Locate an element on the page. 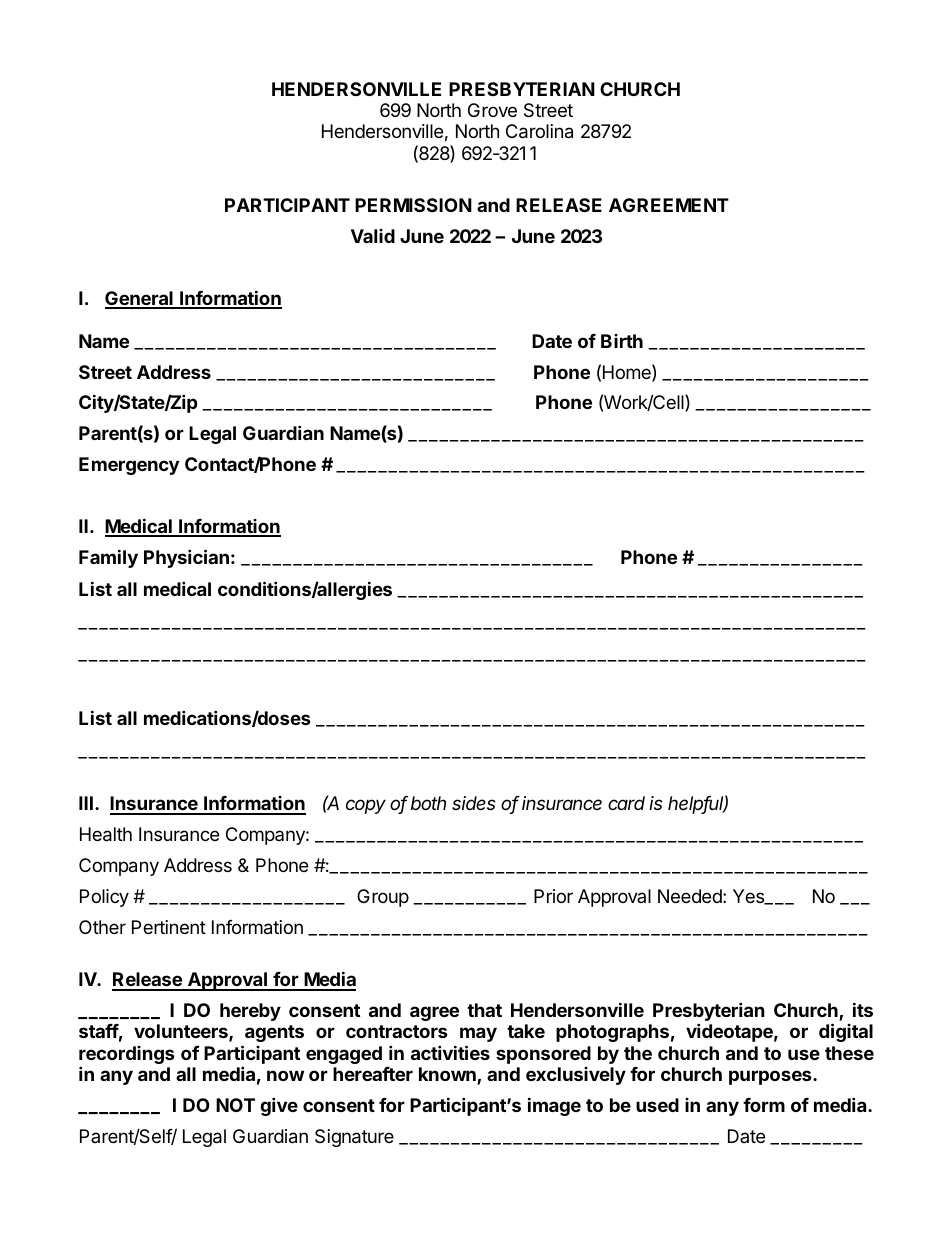  NOT is located at coordinates (235, 1105).
